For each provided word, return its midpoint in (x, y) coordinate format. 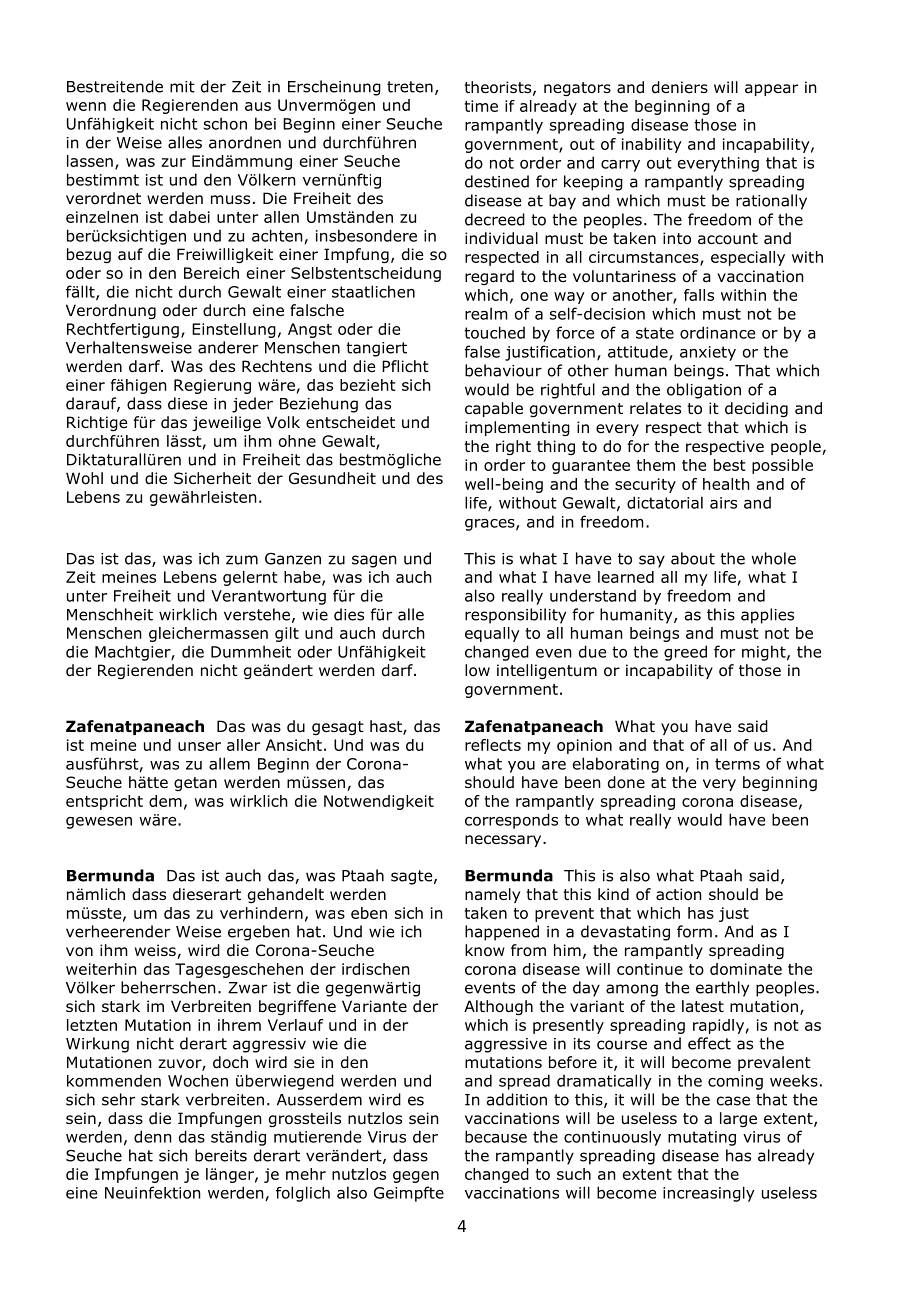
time (481, 106)
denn (153, 1136)
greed (685, 653)
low (477, 670)
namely (492, 895)
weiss (156, 951)
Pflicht (405, 366)
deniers (680, 87)
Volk (283, 422)
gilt (287, 634)
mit (182, 87)
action (679, 894)
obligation (704, 391)
